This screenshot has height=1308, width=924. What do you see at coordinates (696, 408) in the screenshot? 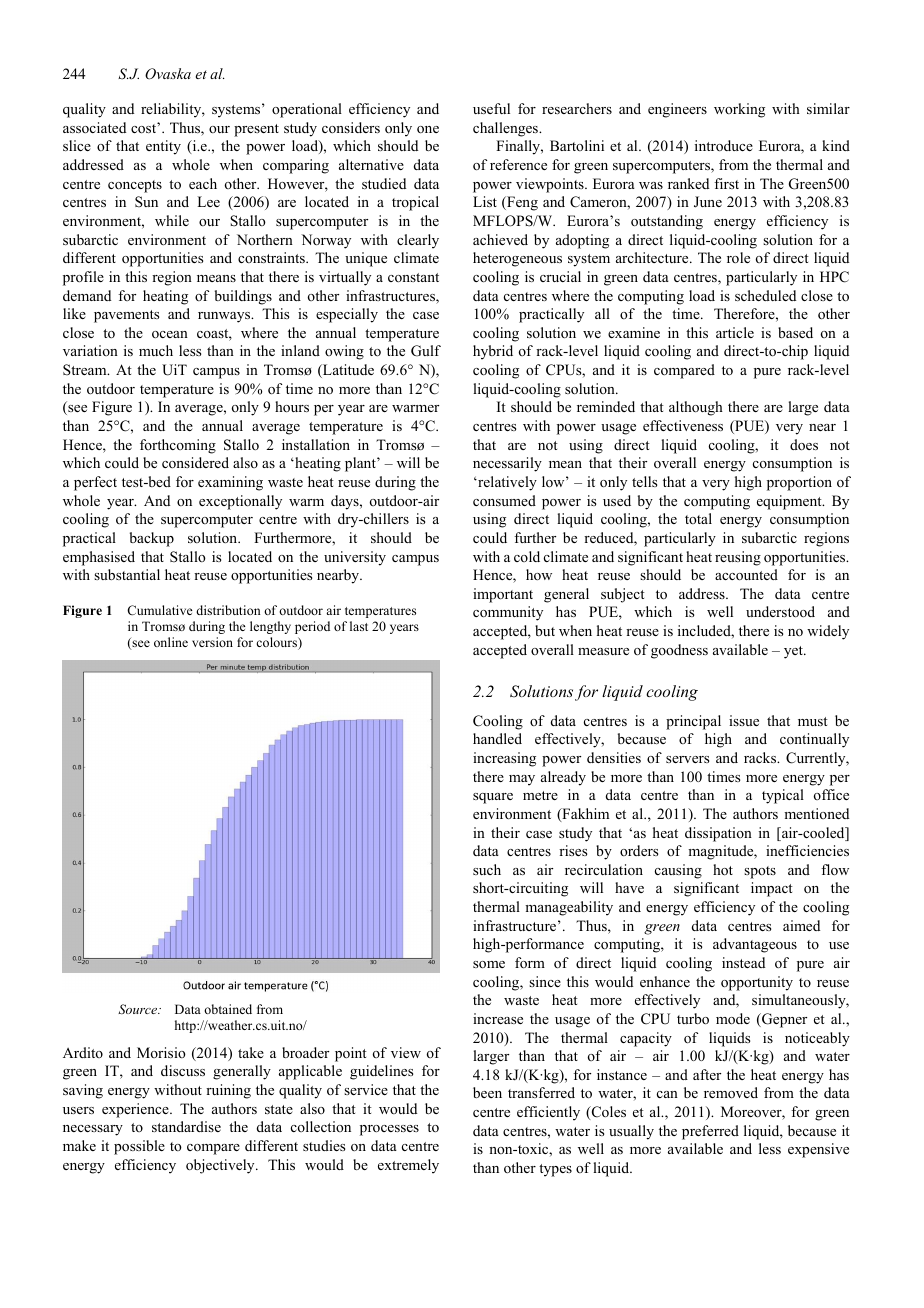
I see `although` at bounding box center [696, 408].
